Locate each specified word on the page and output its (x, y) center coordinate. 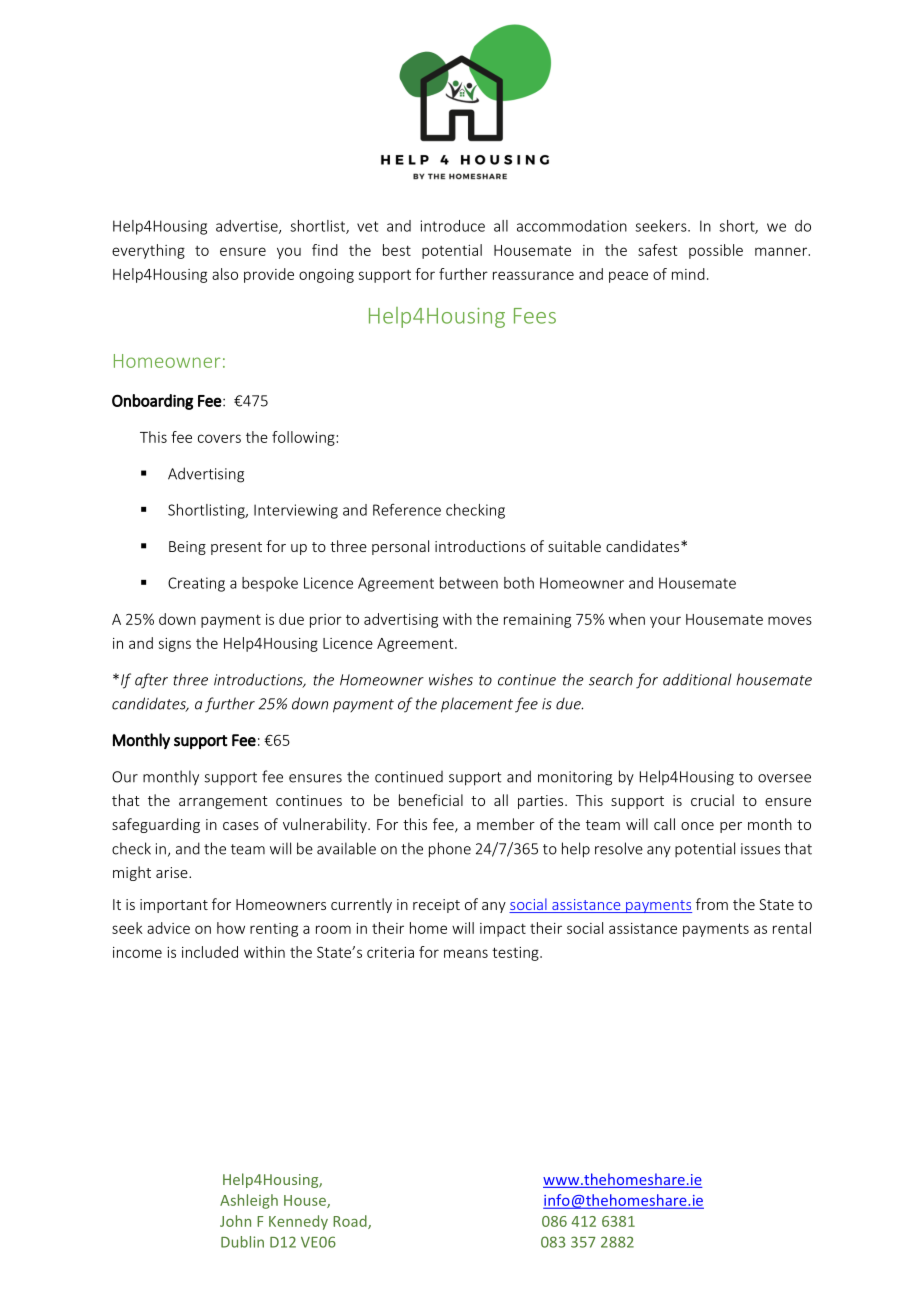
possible (716, 251)
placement (477, 705)
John (235, 1221)
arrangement (223, 802)
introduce (453, 226)
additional (697, 679)
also (225, 274)
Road (351, 1222)
